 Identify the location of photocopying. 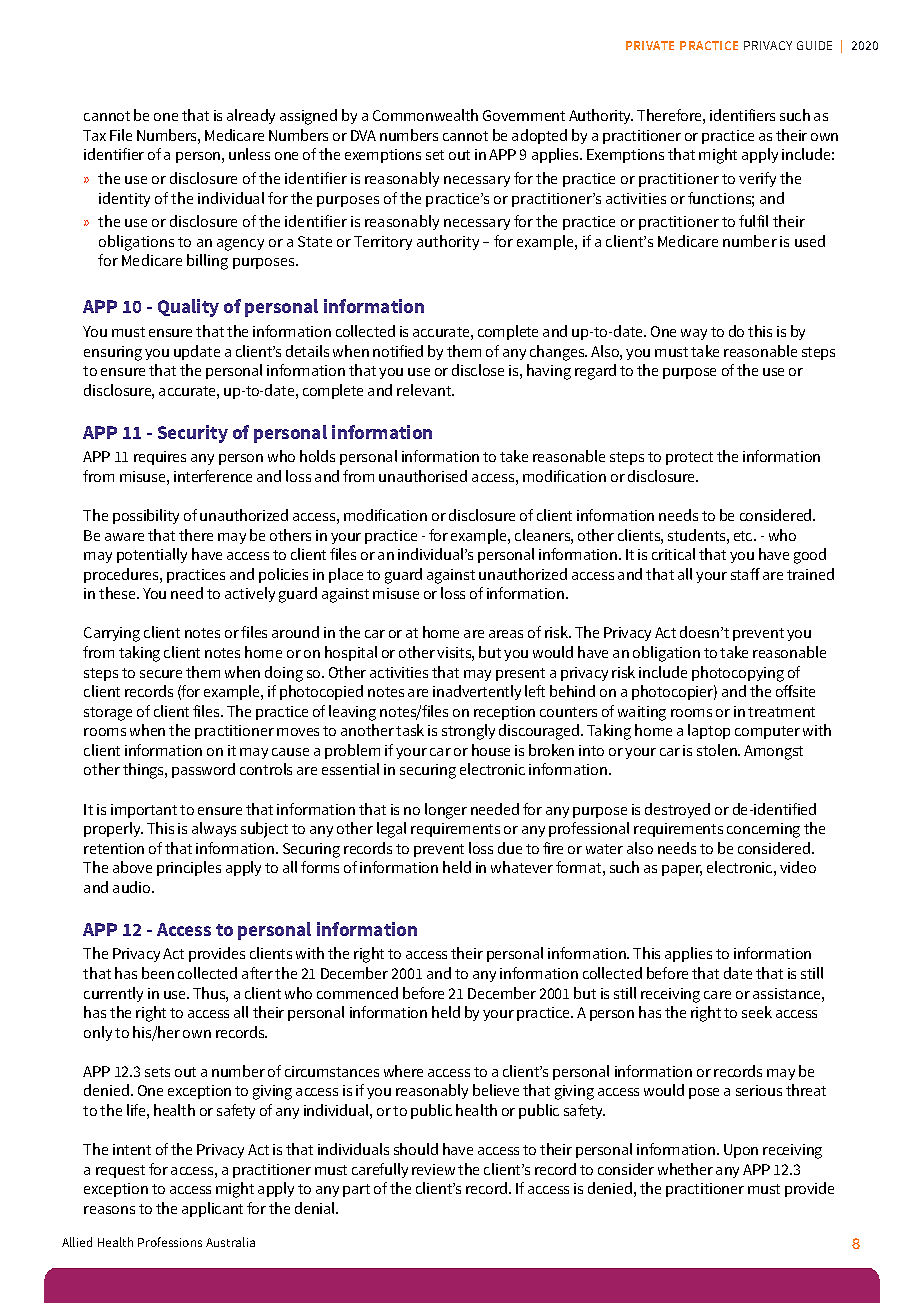
(738, 674).
